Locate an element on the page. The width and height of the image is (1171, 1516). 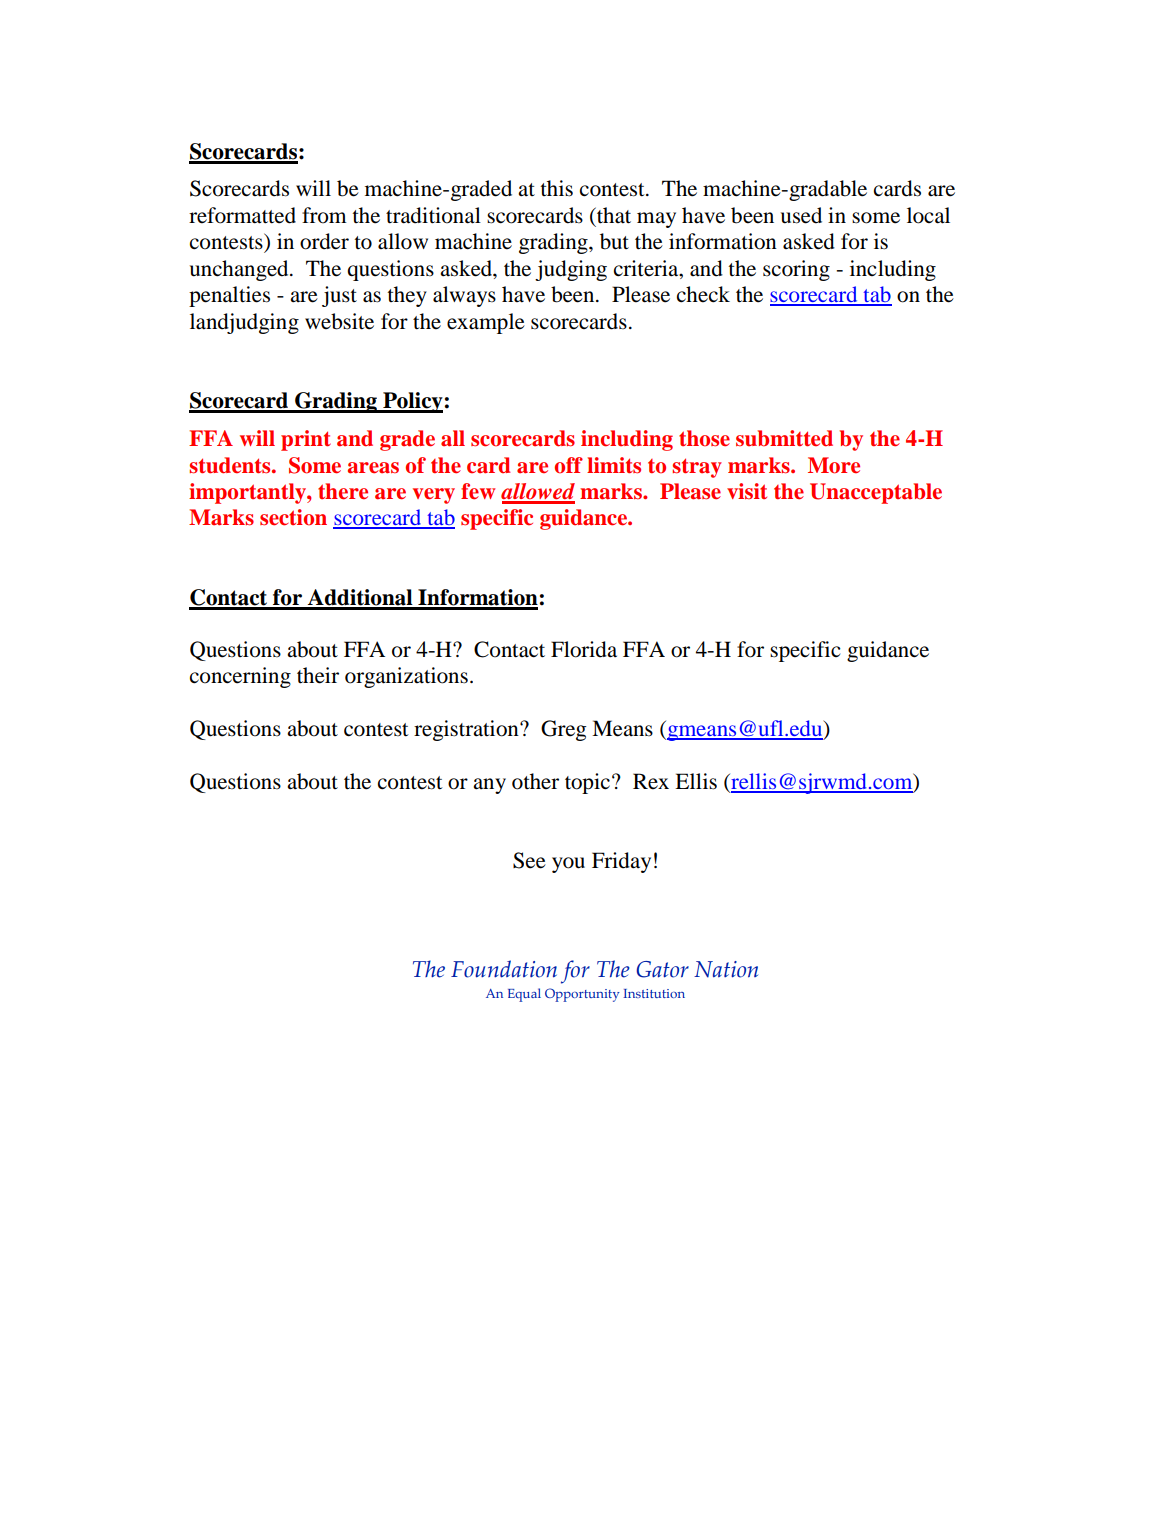
used is located at coordinates (801, 215).
